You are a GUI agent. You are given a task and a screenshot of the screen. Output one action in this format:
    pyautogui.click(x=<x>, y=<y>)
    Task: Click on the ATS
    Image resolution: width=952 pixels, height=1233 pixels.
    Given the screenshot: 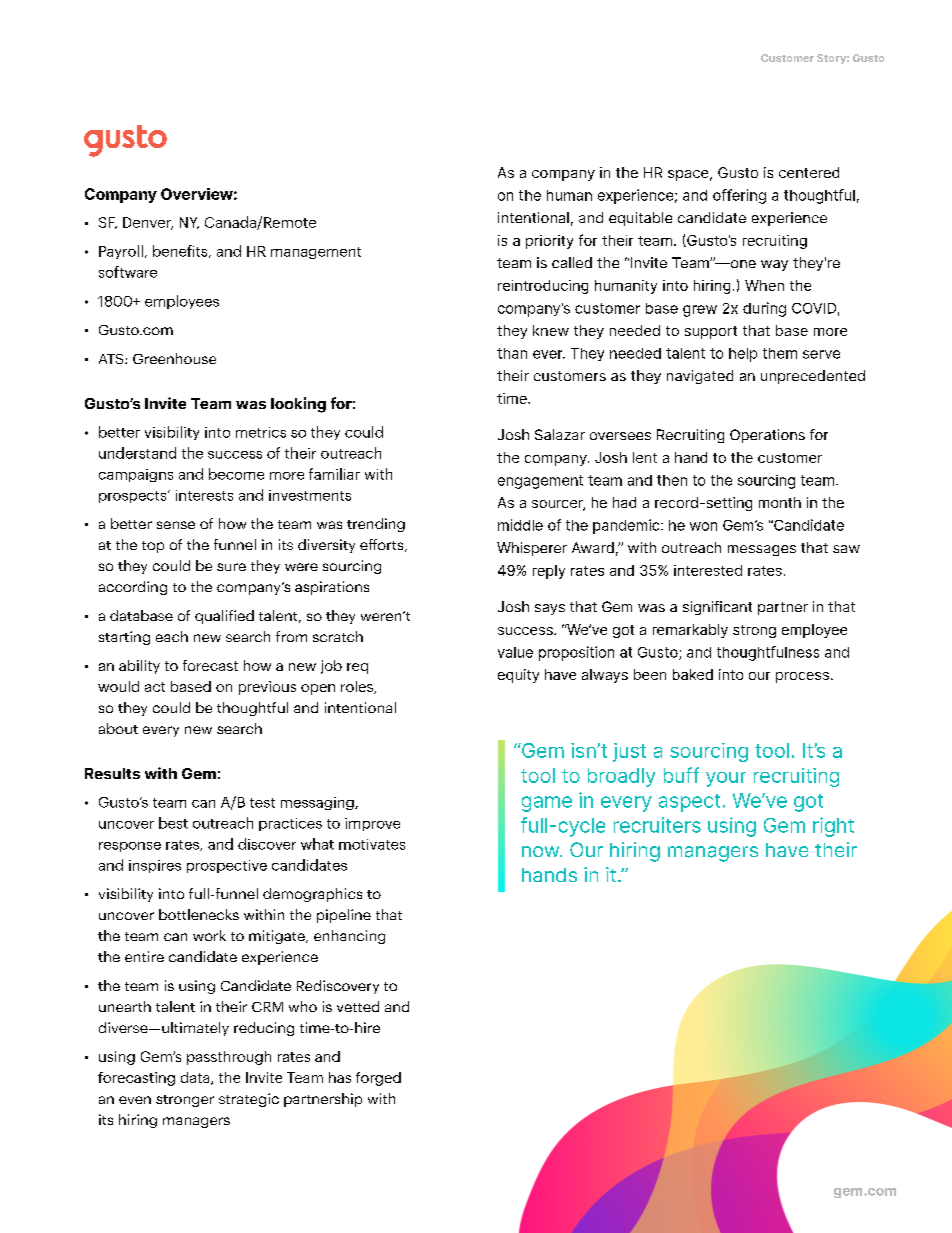 What is the action you would take?
    pyautogui.click(x=112, y=359)
